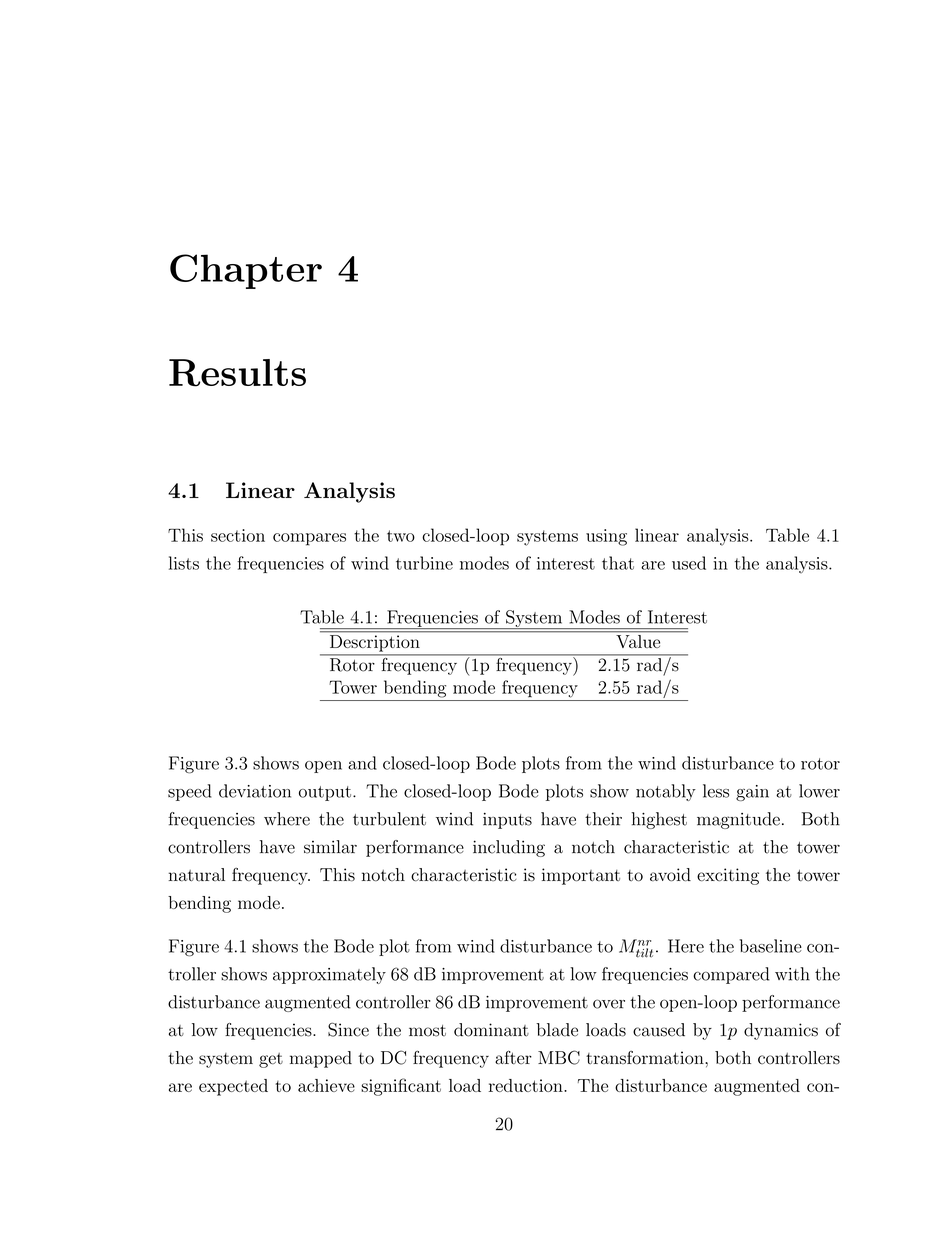 The width and height of the page is (952, 1233). Describe the element at coordinates (716, 791) in the page. I see `less` at that location.
